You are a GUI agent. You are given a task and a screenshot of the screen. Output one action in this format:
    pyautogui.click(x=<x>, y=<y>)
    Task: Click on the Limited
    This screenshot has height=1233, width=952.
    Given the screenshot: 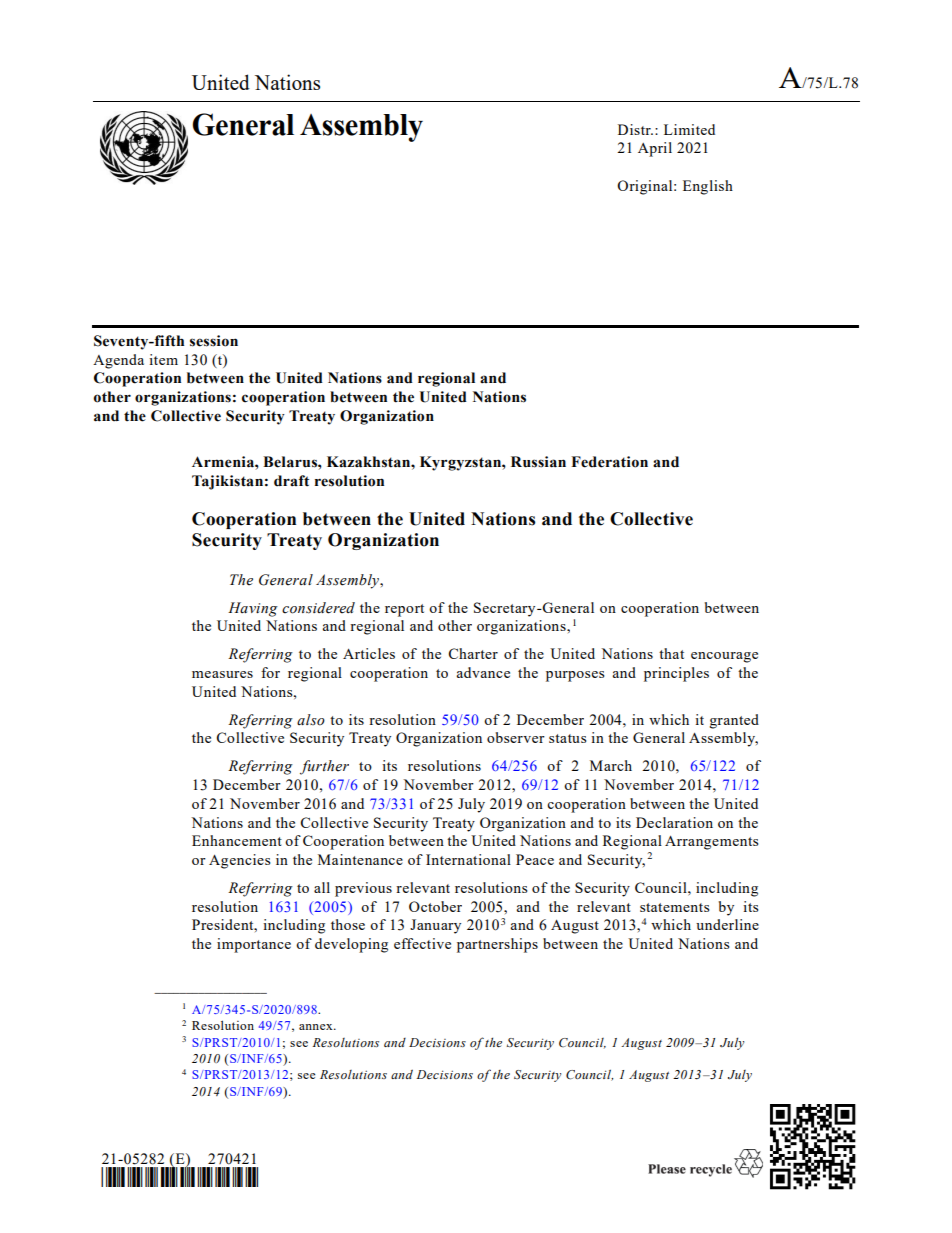 What is the action you would take?
    pyautogui.click(x=689, y=129)
